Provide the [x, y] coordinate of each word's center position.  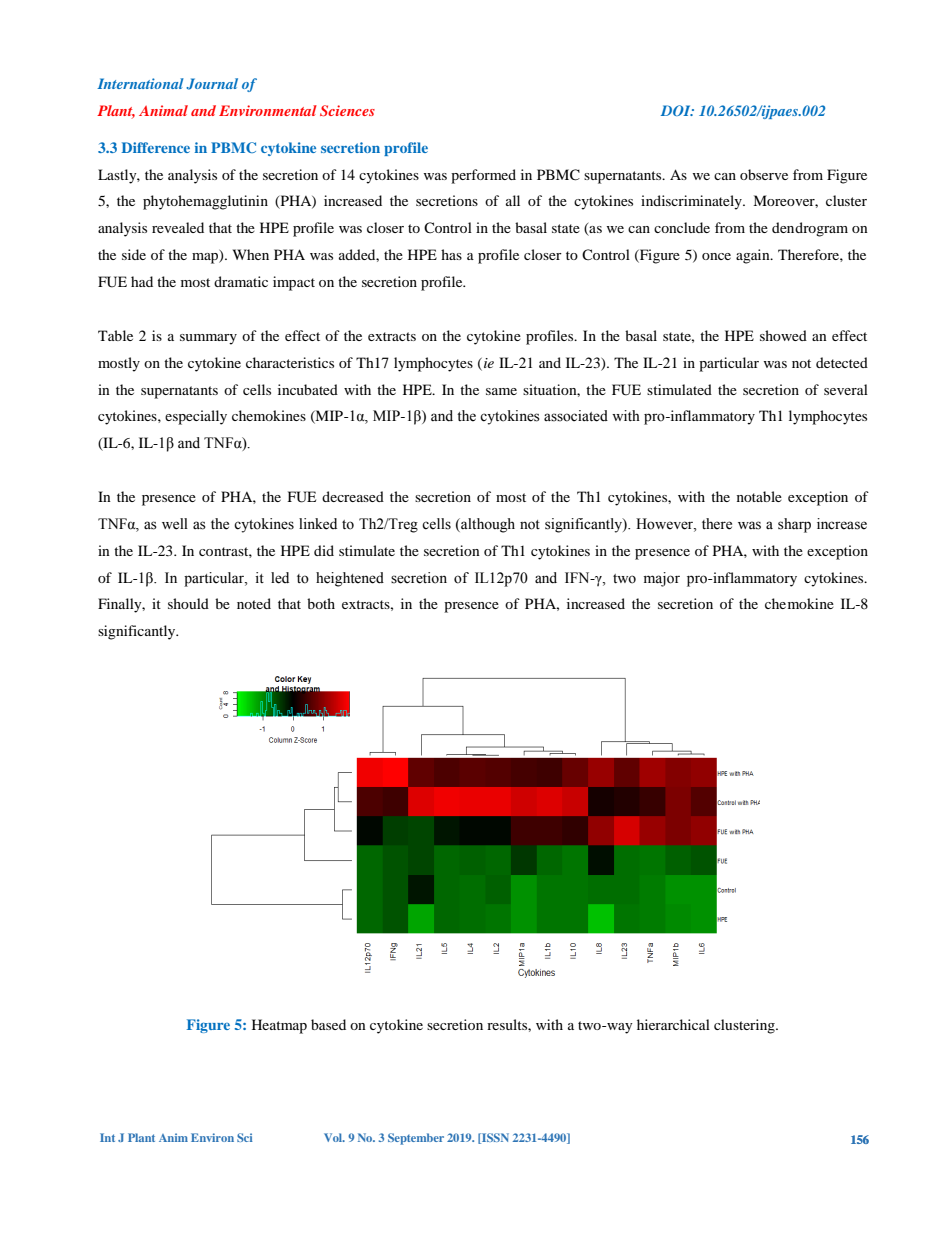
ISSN [494, 1138]
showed [783, 335]
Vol [334, 1137]
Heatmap [279, 1026]
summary [208, 339]
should [188, 603]
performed [483, 176]
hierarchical [673, 1024]
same [501, 391]
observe [764, 174]
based [328, 1024]
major [662, 579]
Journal [212, 84]
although [487, 525]
